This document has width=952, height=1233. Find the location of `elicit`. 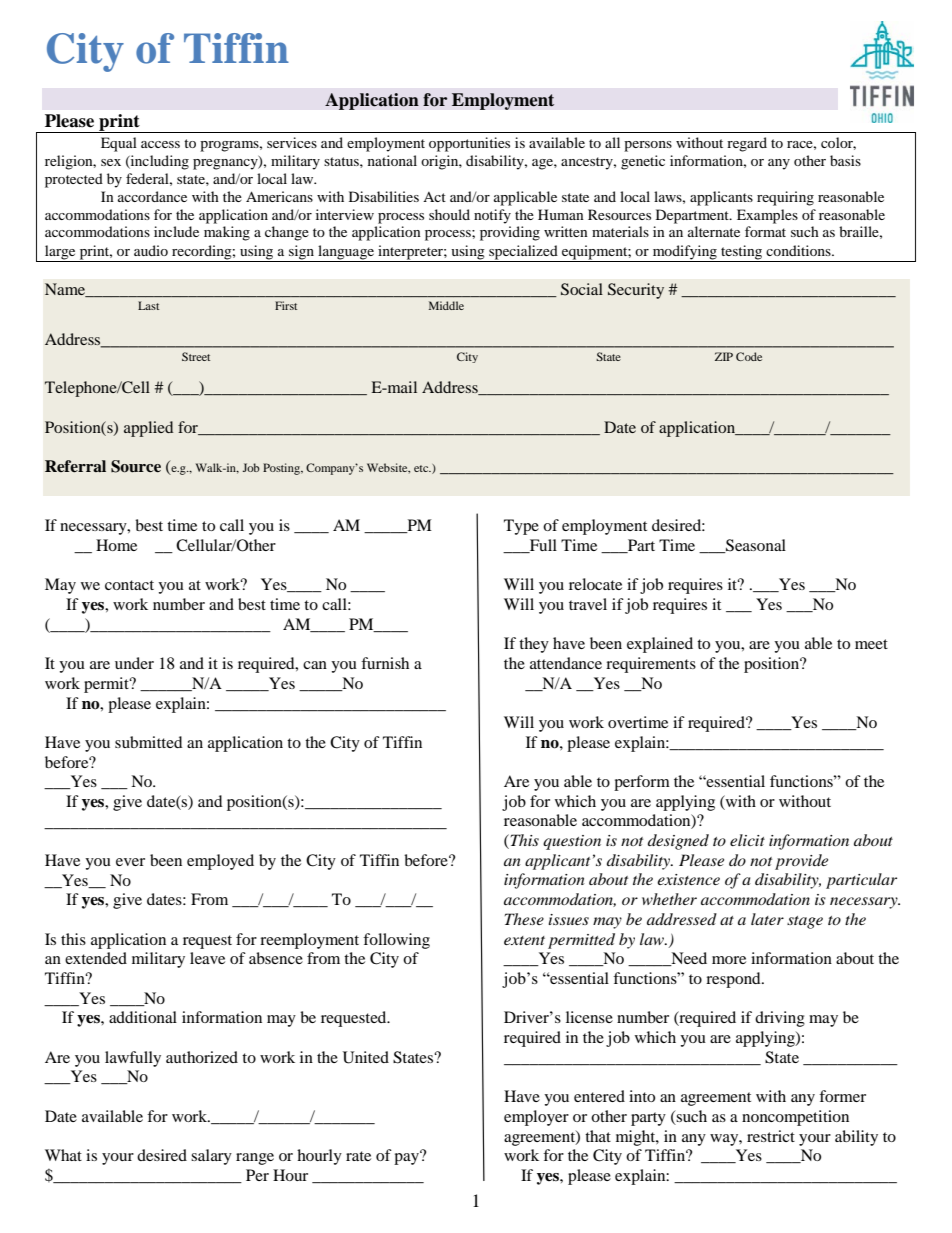

elicit is located at coordinates (747, 840).
